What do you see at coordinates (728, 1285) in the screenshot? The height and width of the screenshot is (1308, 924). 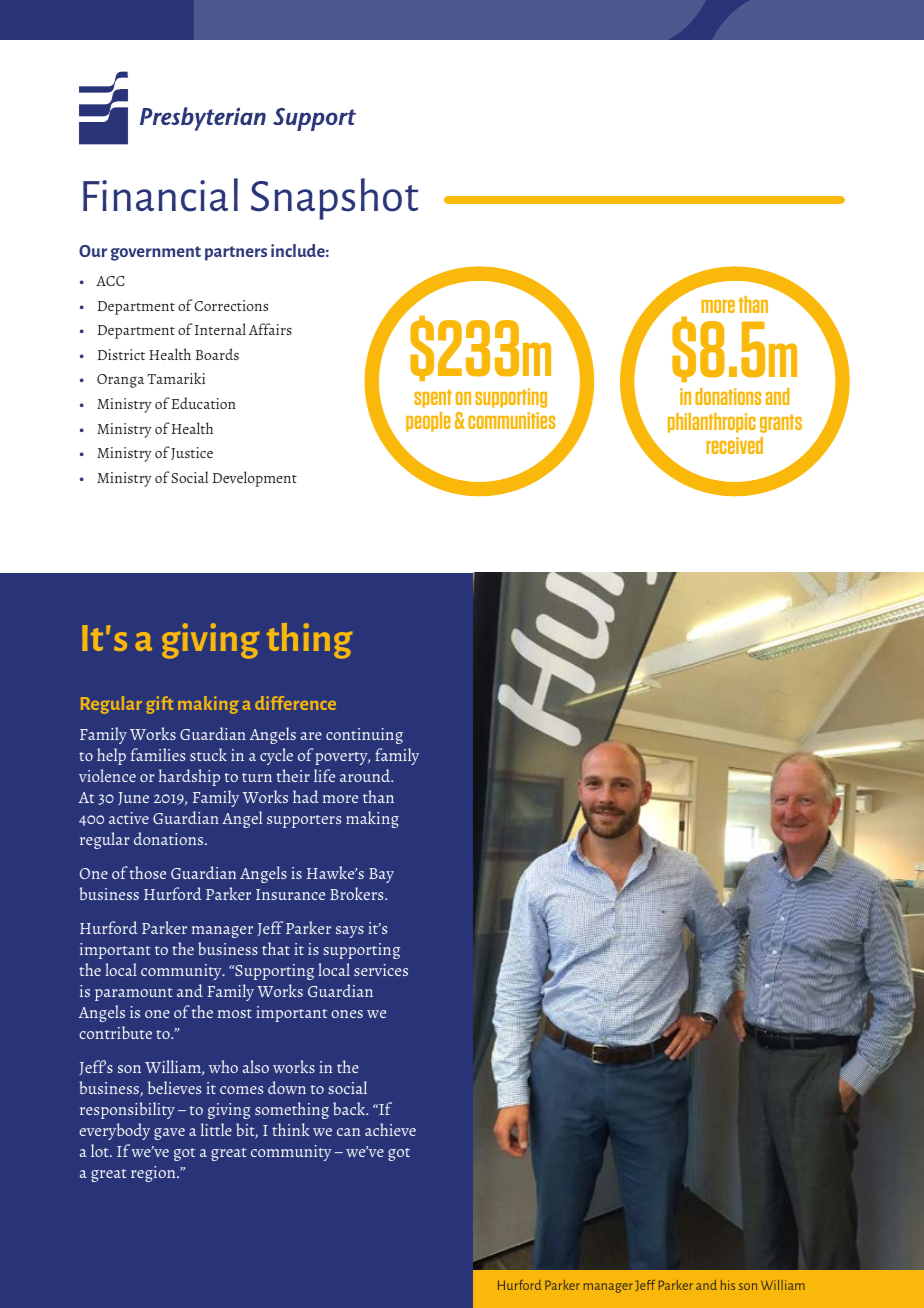 I see `his` at bounding box center [728, 1285].
